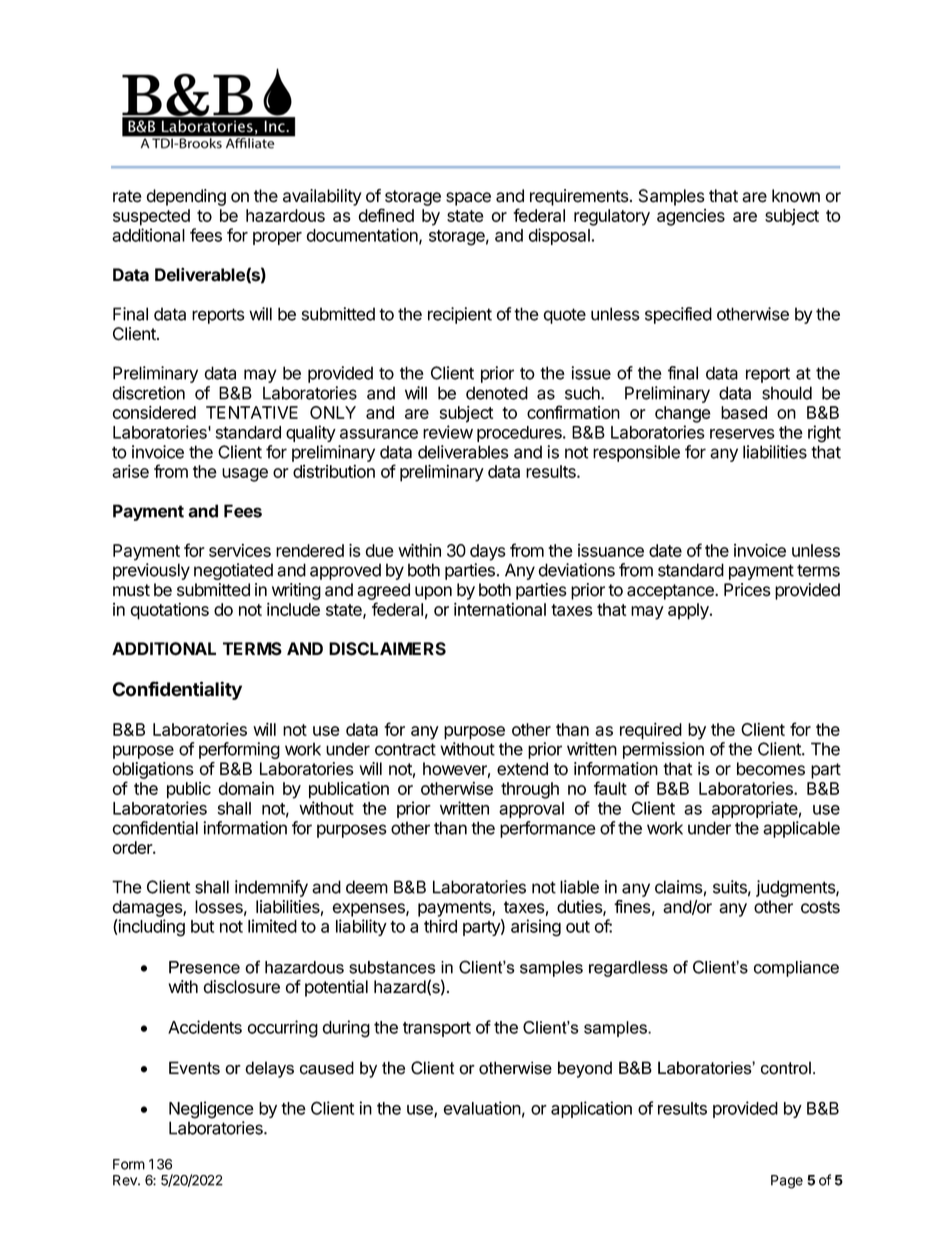 This screenshot has height=1233, width=952. Describe the element at coordinates (186, 197) in the screenshot. I see `depending` at that location.
